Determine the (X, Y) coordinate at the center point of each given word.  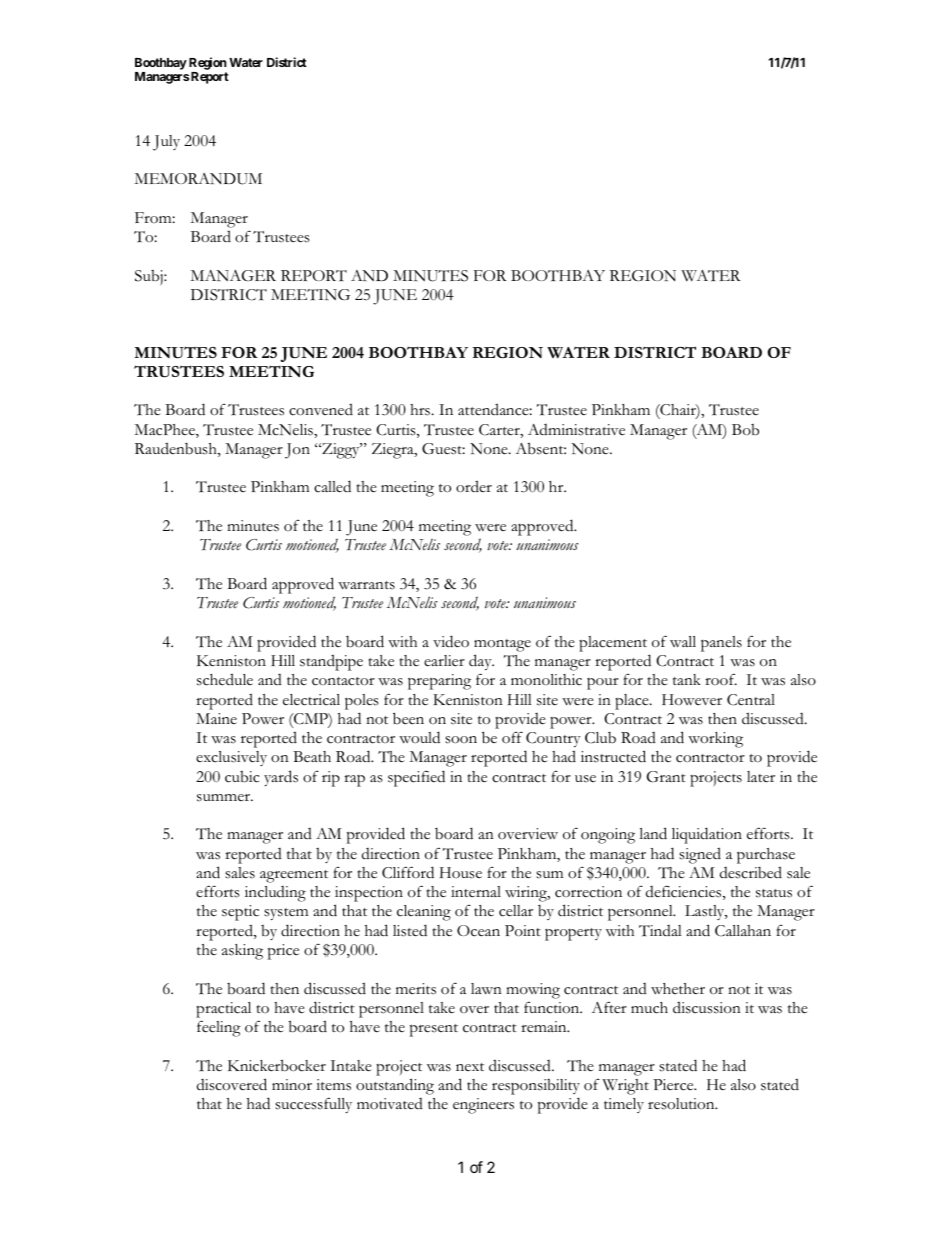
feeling (219, 1028)
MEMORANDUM (198, 179)
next (470, 1067)
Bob (745, 430)
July (166, 143)
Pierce (674, 1085)
